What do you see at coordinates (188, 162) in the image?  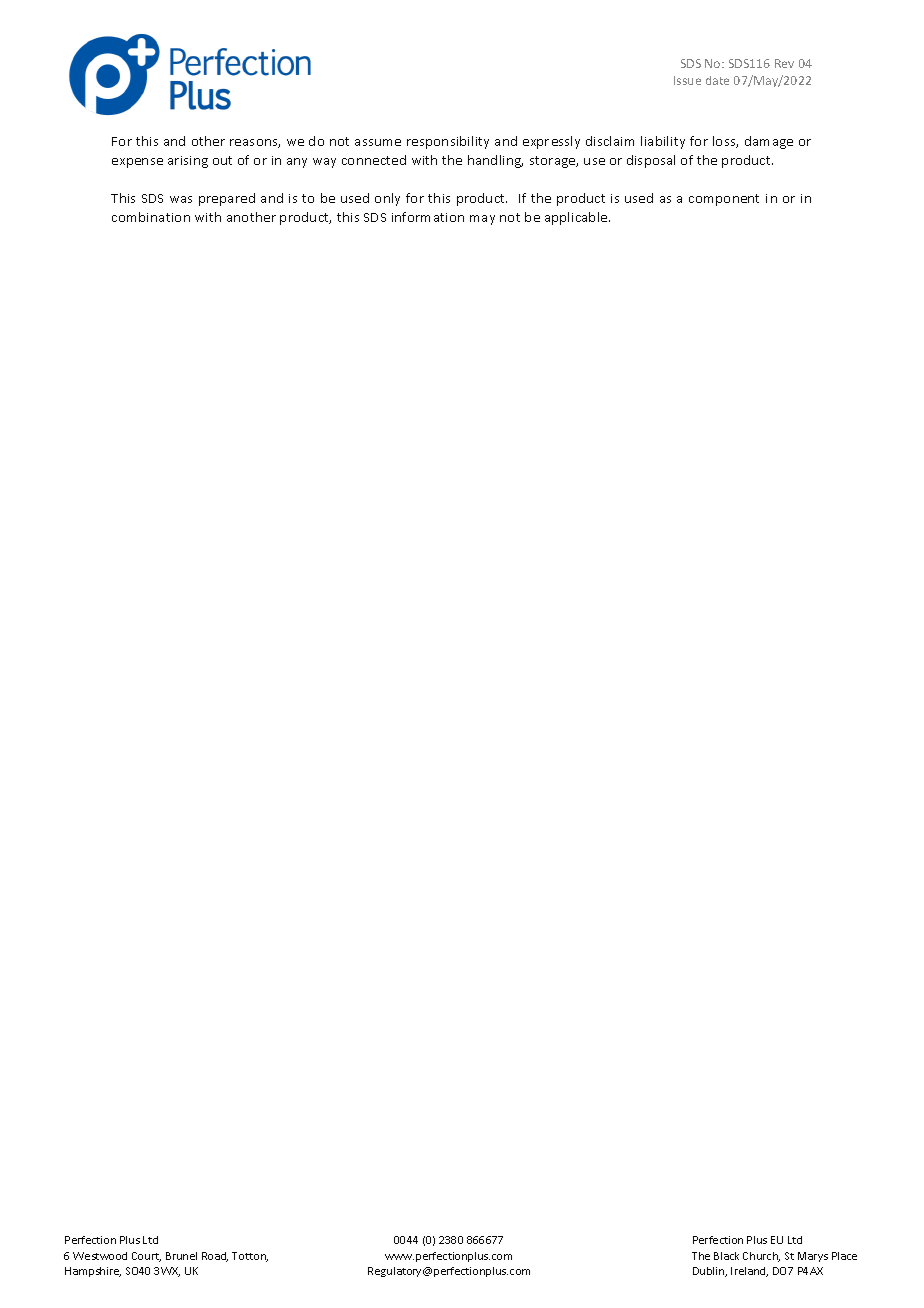 I see `arising` at bounding box center [188, 162].
